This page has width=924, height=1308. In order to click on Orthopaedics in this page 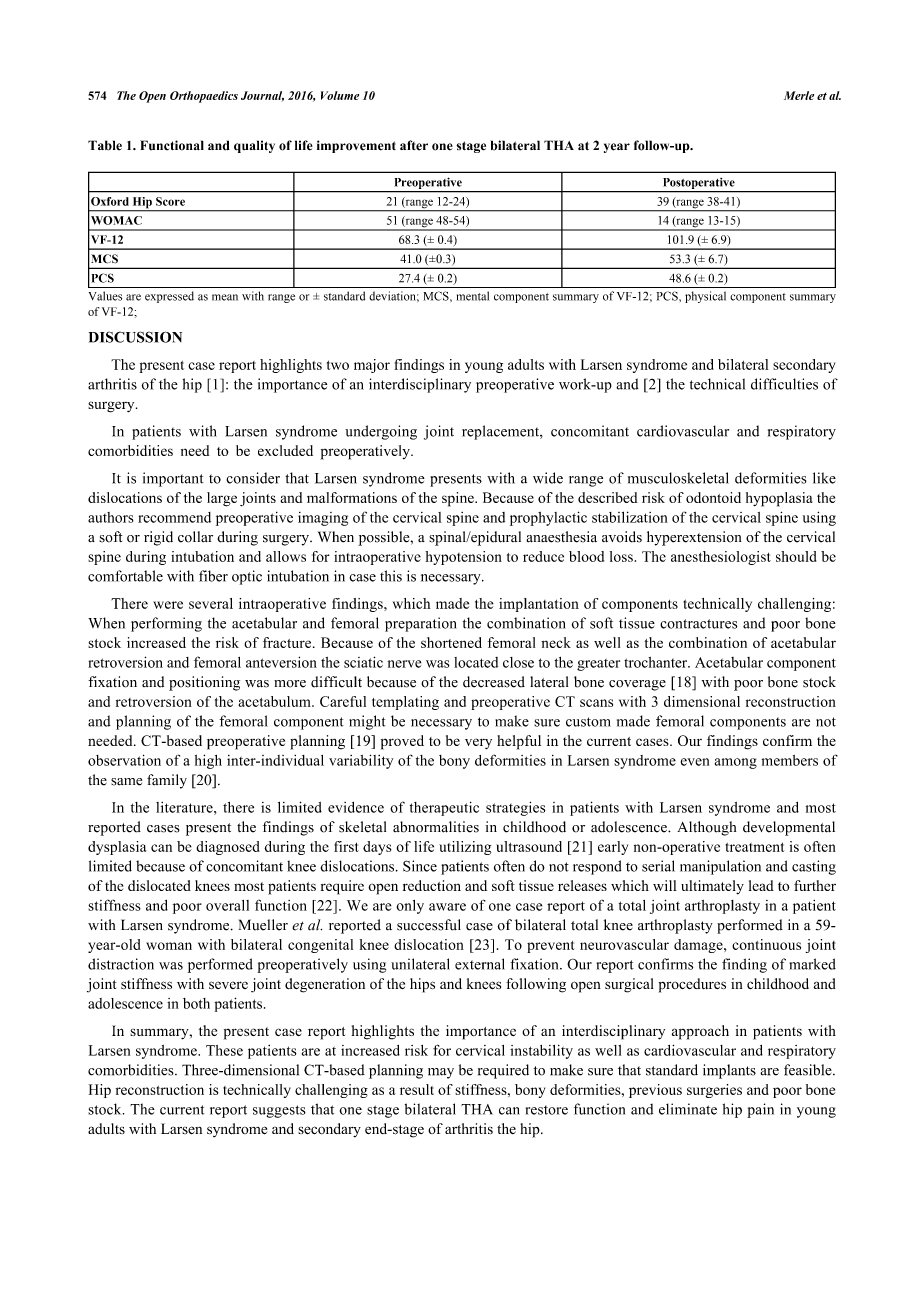, I will do `click(204, 97)`.
